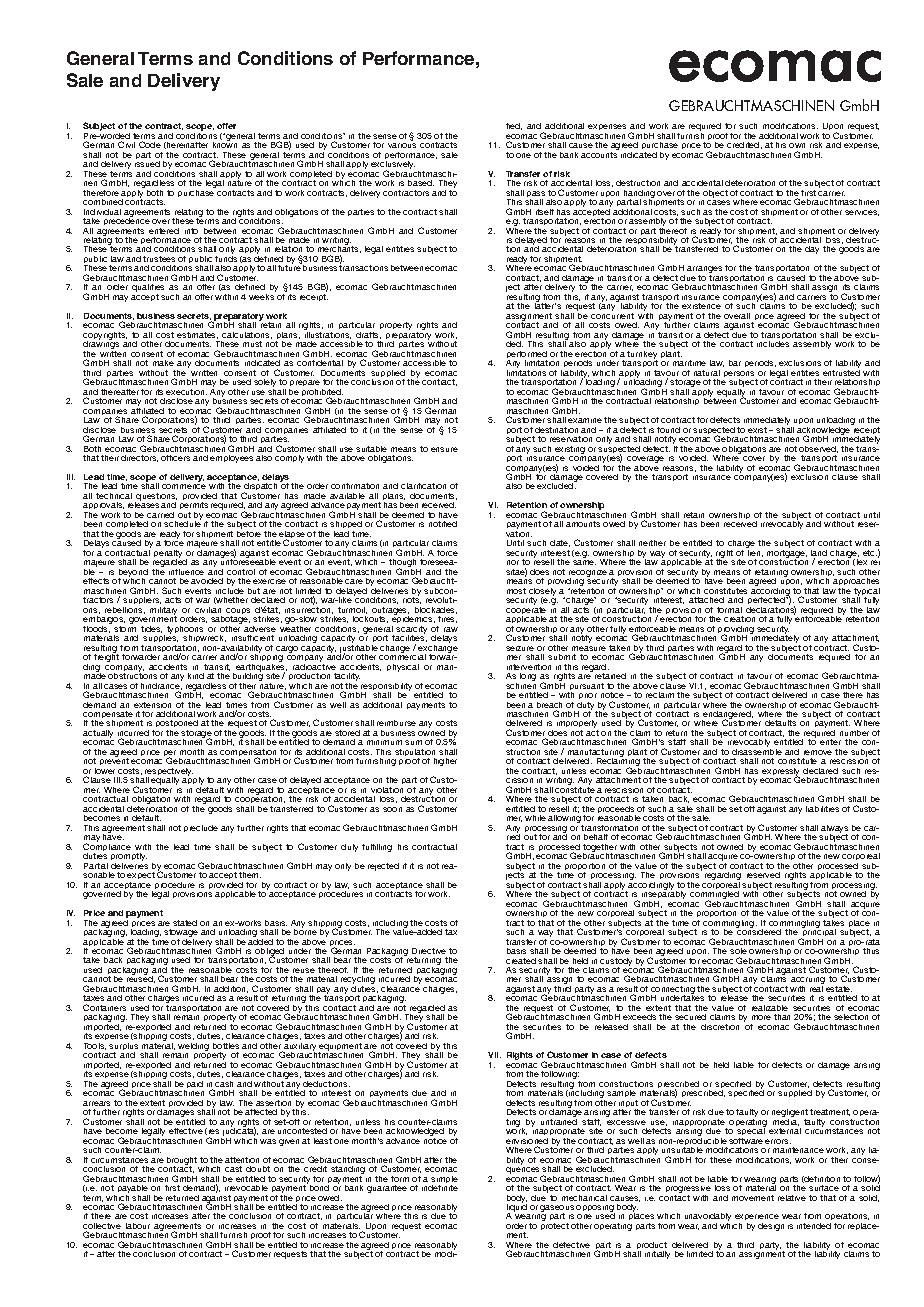  What do you see at coordinates (757, 752) in the page?
I see `disassemble` at bounding box center [757, 752].
